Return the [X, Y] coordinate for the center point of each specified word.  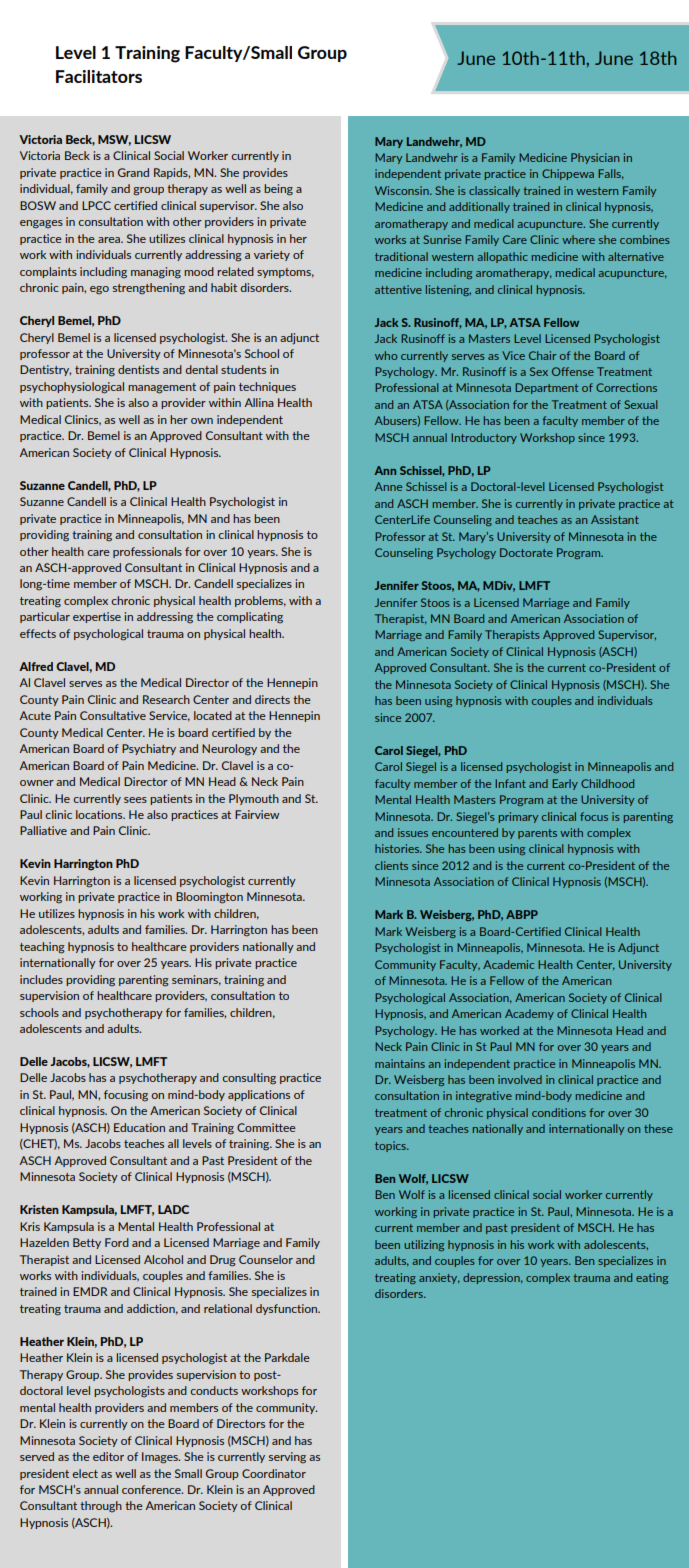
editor [108, 1456]
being [278, 190]
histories [398, 848]
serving [287, 1458]
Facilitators [99, 76]
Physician [595, 158]
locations [100, 814]
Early [565, 784]
